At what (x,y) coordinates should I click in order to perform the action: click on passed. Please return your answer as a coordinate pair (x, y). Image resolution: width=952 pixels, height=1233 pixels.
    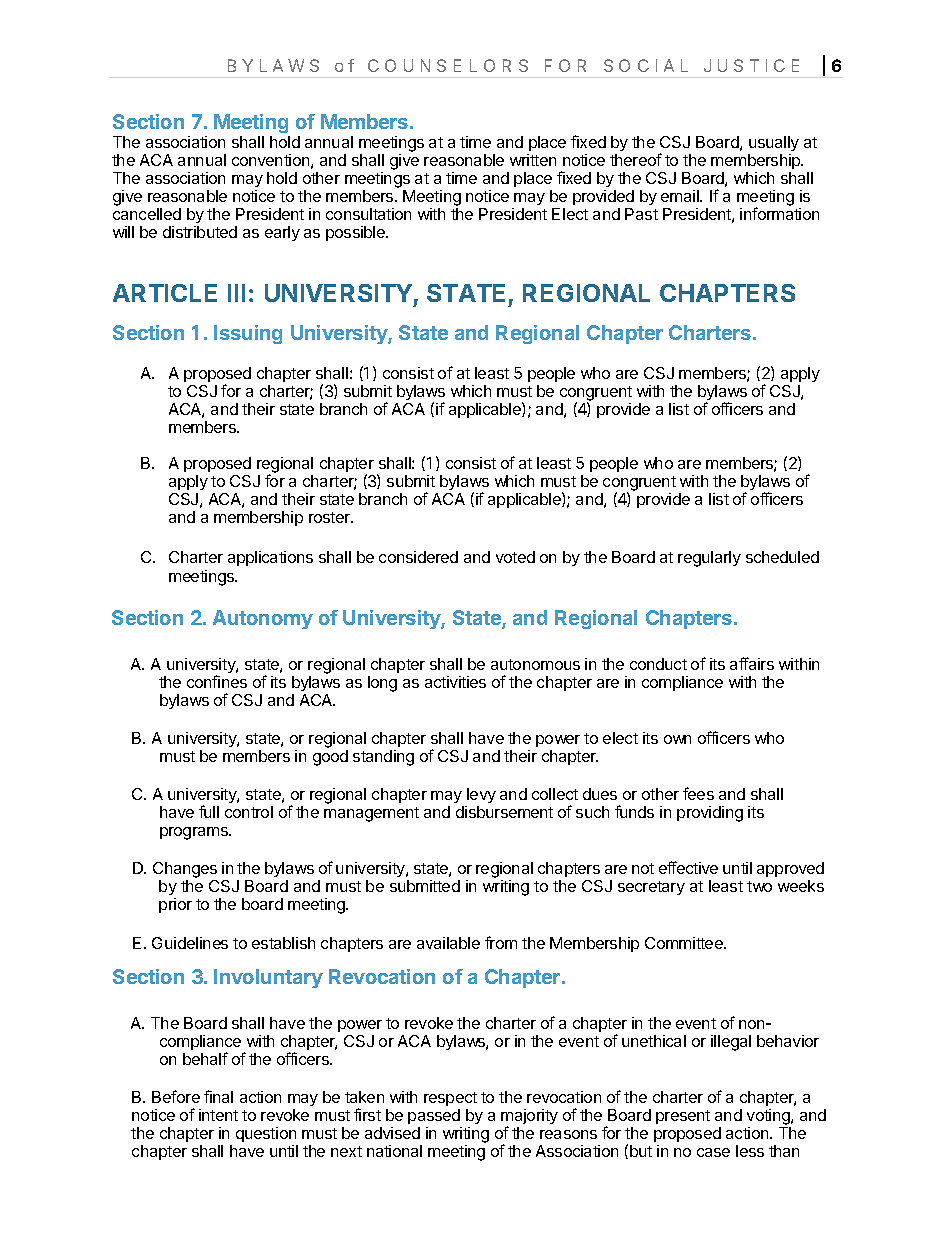
    Looking at the image, I should click on (435, 1118).
